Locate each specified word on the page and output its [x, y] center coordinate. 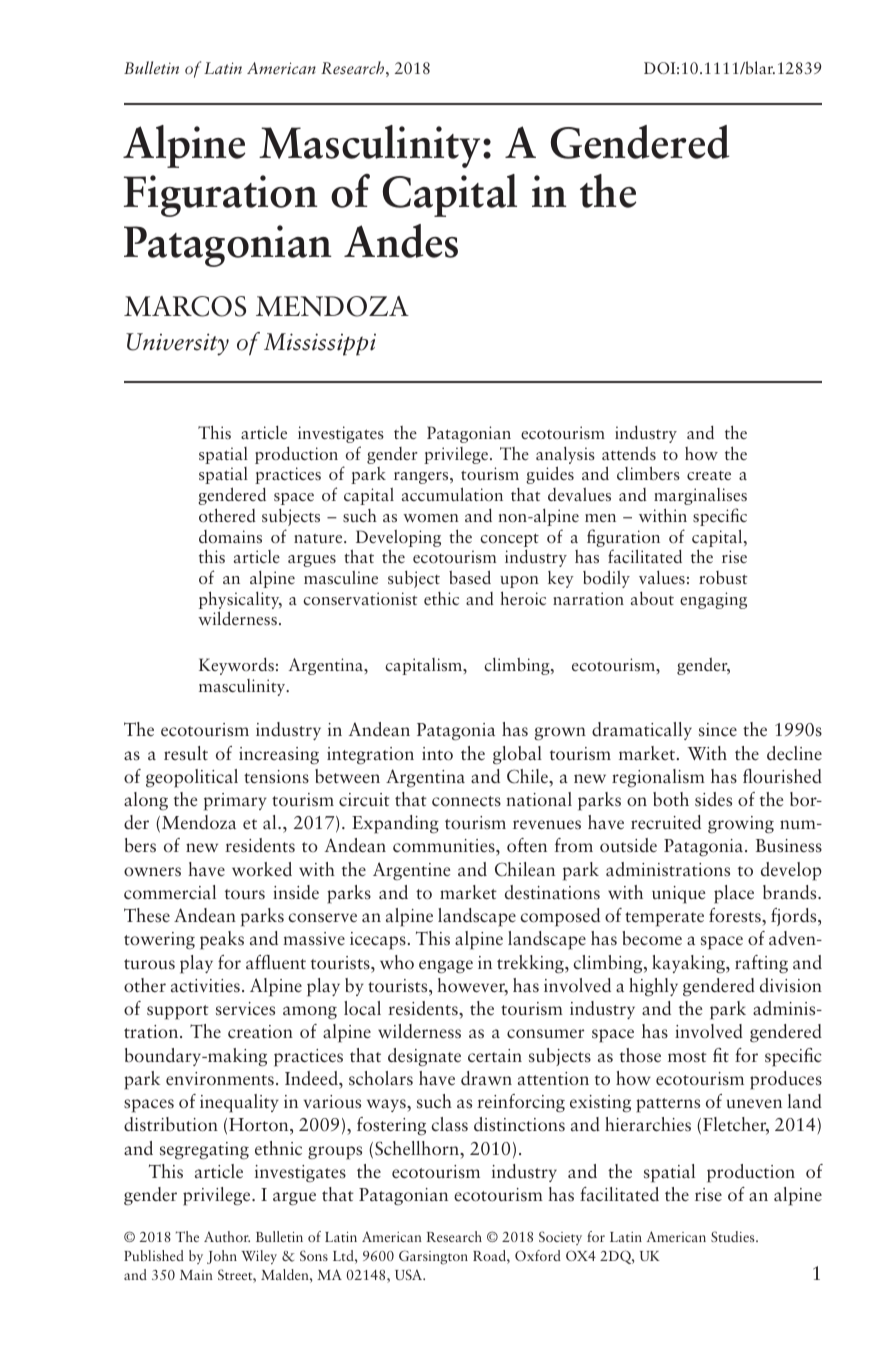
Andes [401, 241]
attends [629, 454]
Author [227, 1236]
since [718, 730]
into [437, 754]
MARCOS [185, 306]
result [186, 753]
